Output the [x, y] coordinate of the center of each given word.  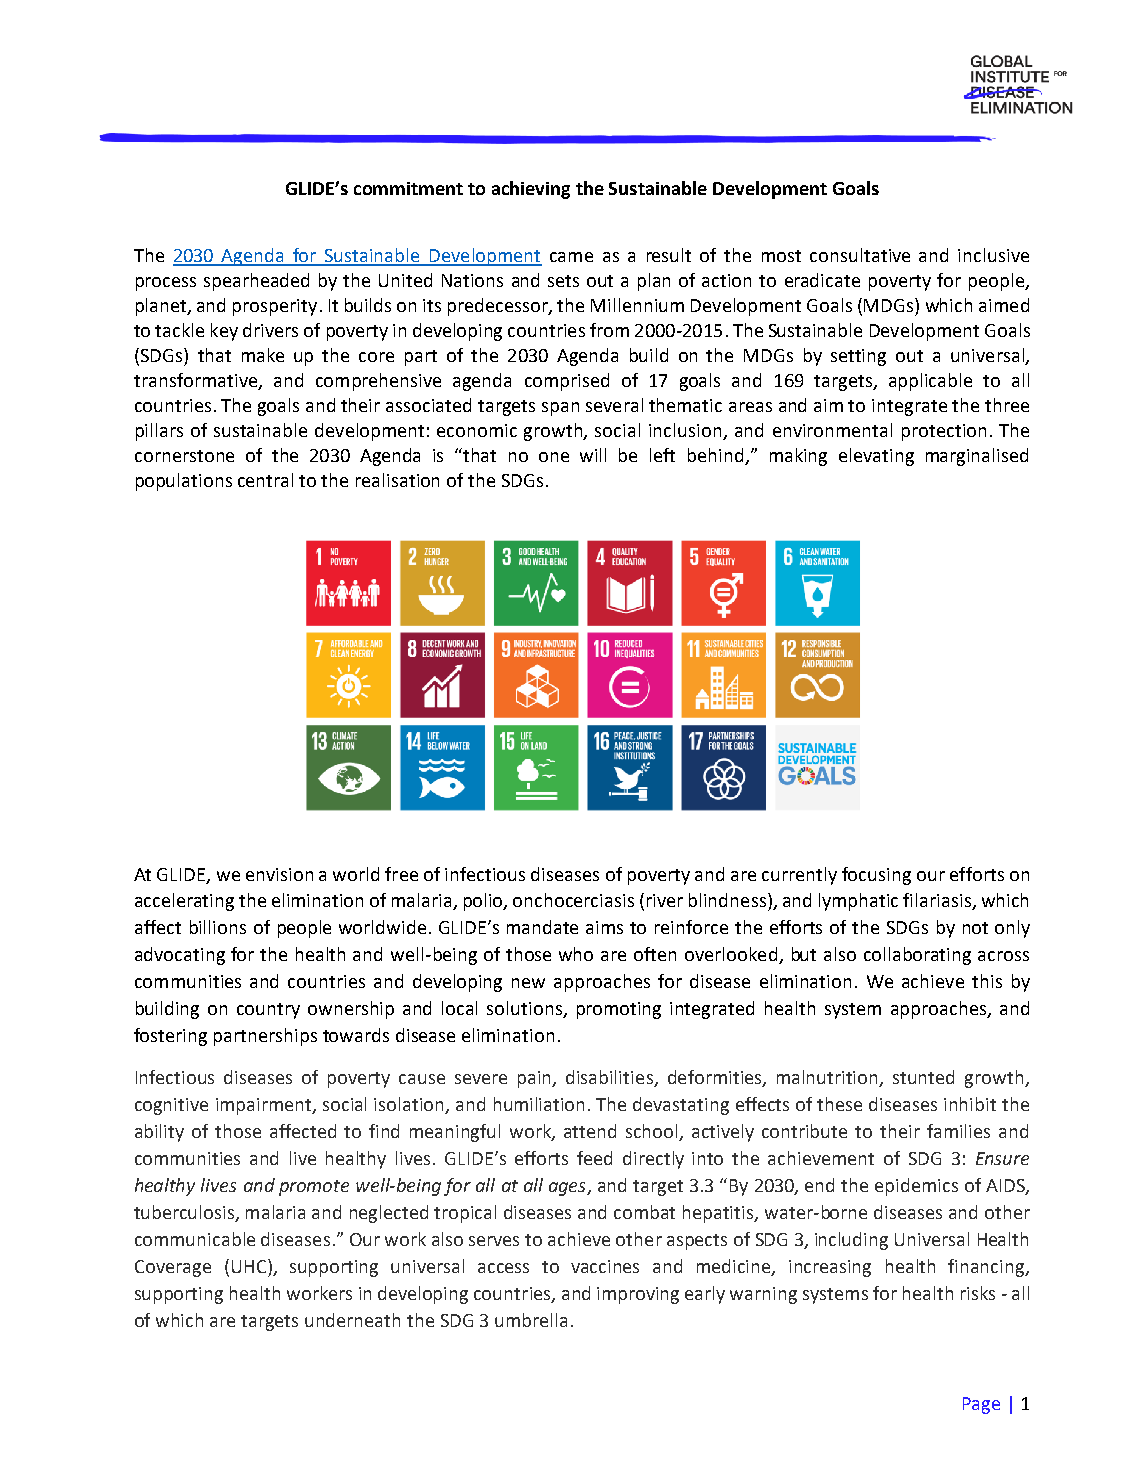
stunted [923, 1077]
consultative [860, 255]
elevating [876, 457]
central [265, 480]
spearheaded [256, 282]
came [571, 257]
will [593, 455]
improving [638, 1295]
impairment [265, 1106]
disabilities [610, 1078]
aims [604, 927]
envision [279, 874]
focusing [876, 876]
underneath [352, 1320]
